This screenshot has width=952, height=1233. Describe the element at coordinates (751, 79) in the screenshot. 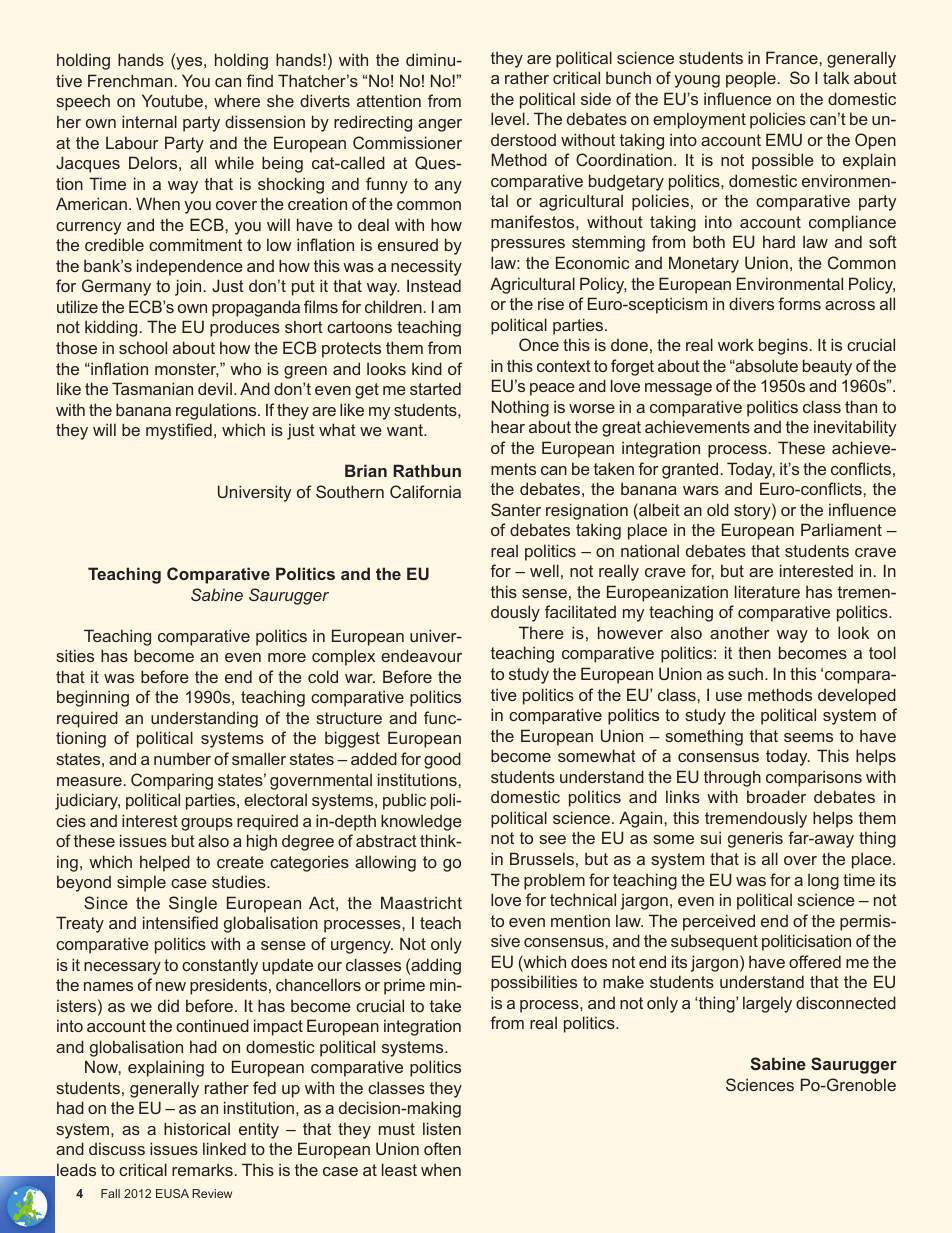

I see `people` at that location.
